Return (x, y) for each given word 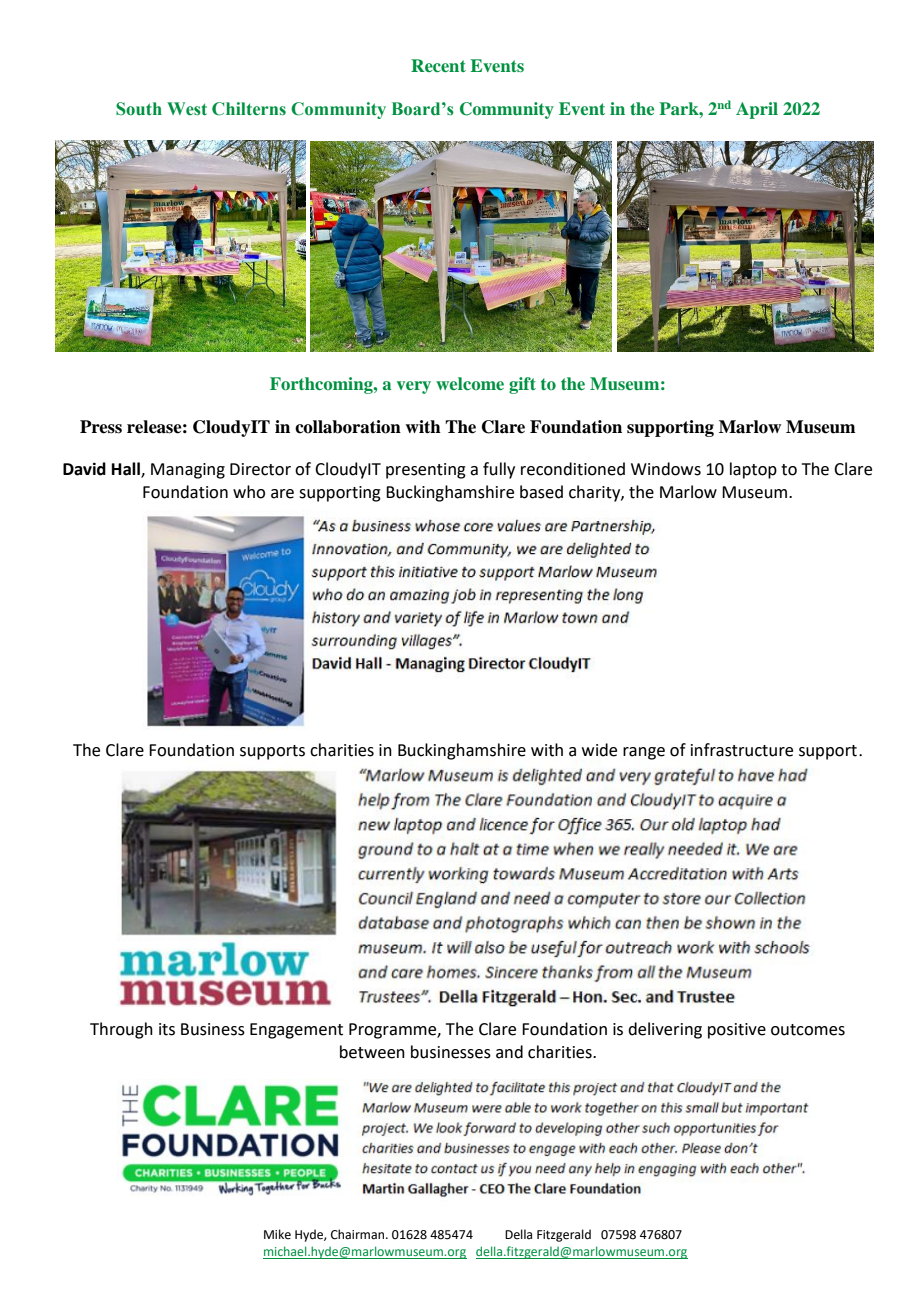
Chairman (359, 1234)
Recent (438, 65)
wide (599, 750)
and (509, 1052)
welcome (470, 383)
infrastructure (742, 750)
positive (737, 1031)
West (187, 109)
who (249, 492)
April (757, 110)
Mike (277, 1234)
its (167, 1029)
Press (101, 427)
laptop (753, 470)
